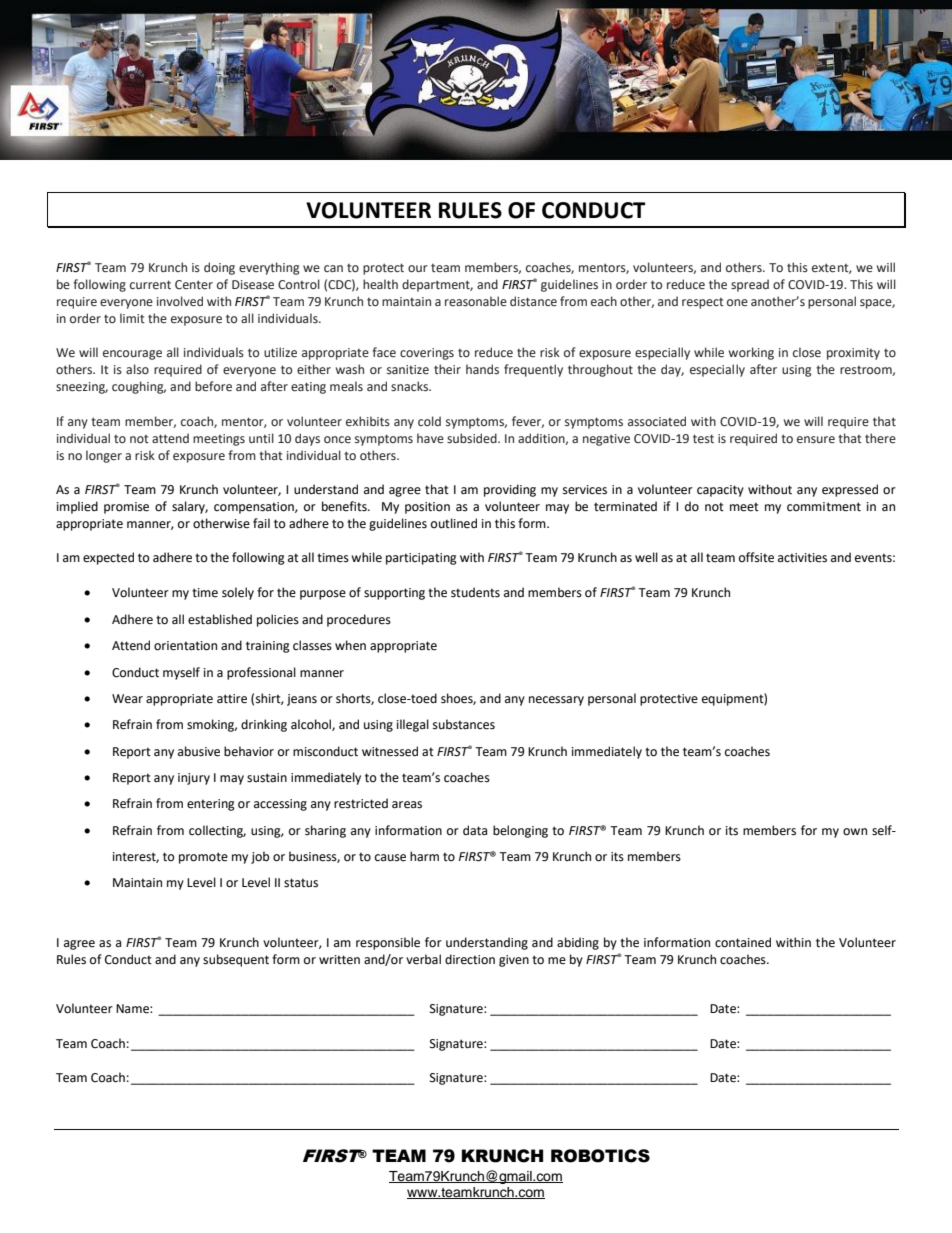 This image has width=952, height=1233. What do you see at coordinates (470, 959) in the image?
I see `direction` at bounding box center [470, 959].
